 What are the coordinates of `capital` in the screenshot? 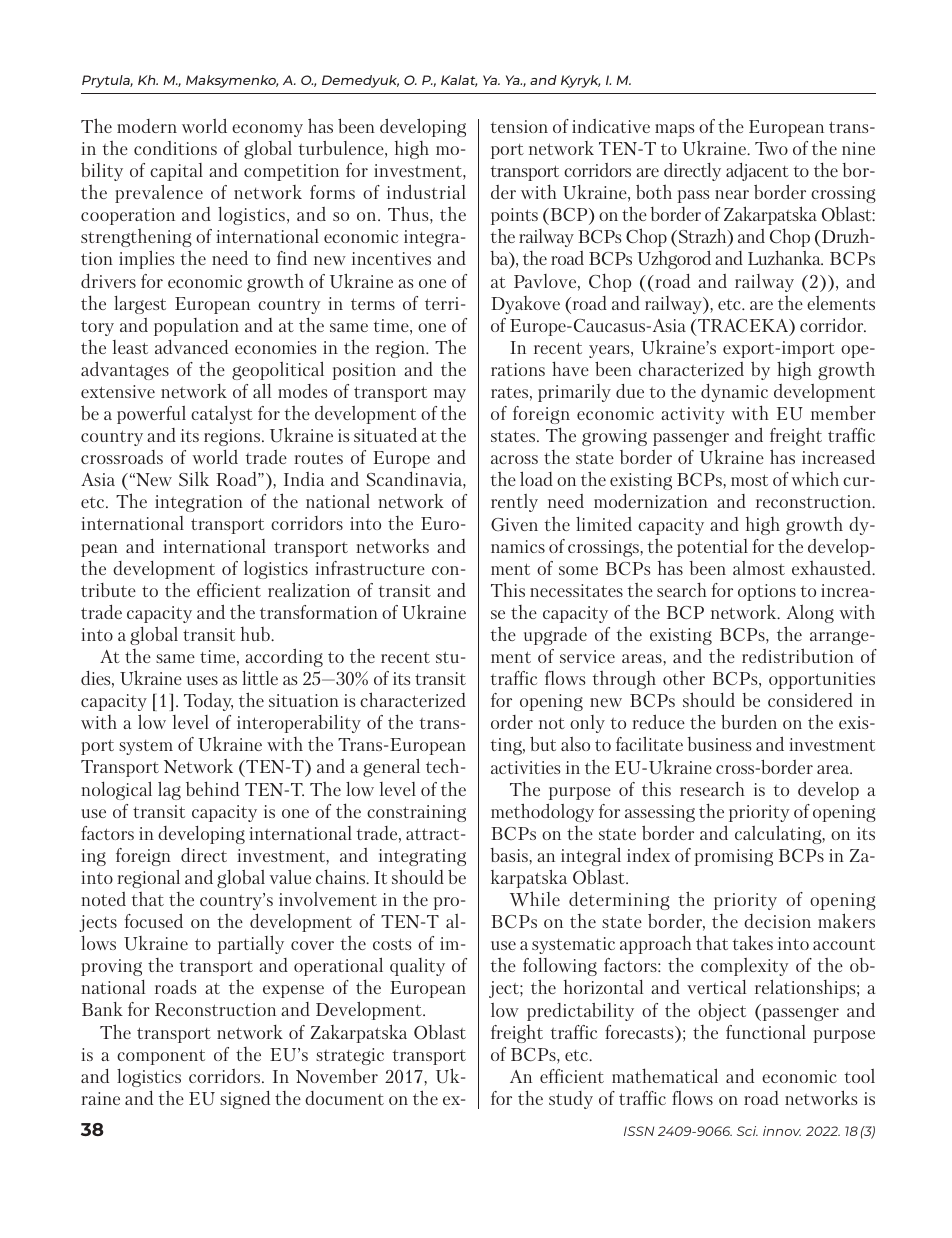 It's located at (176, 172).
